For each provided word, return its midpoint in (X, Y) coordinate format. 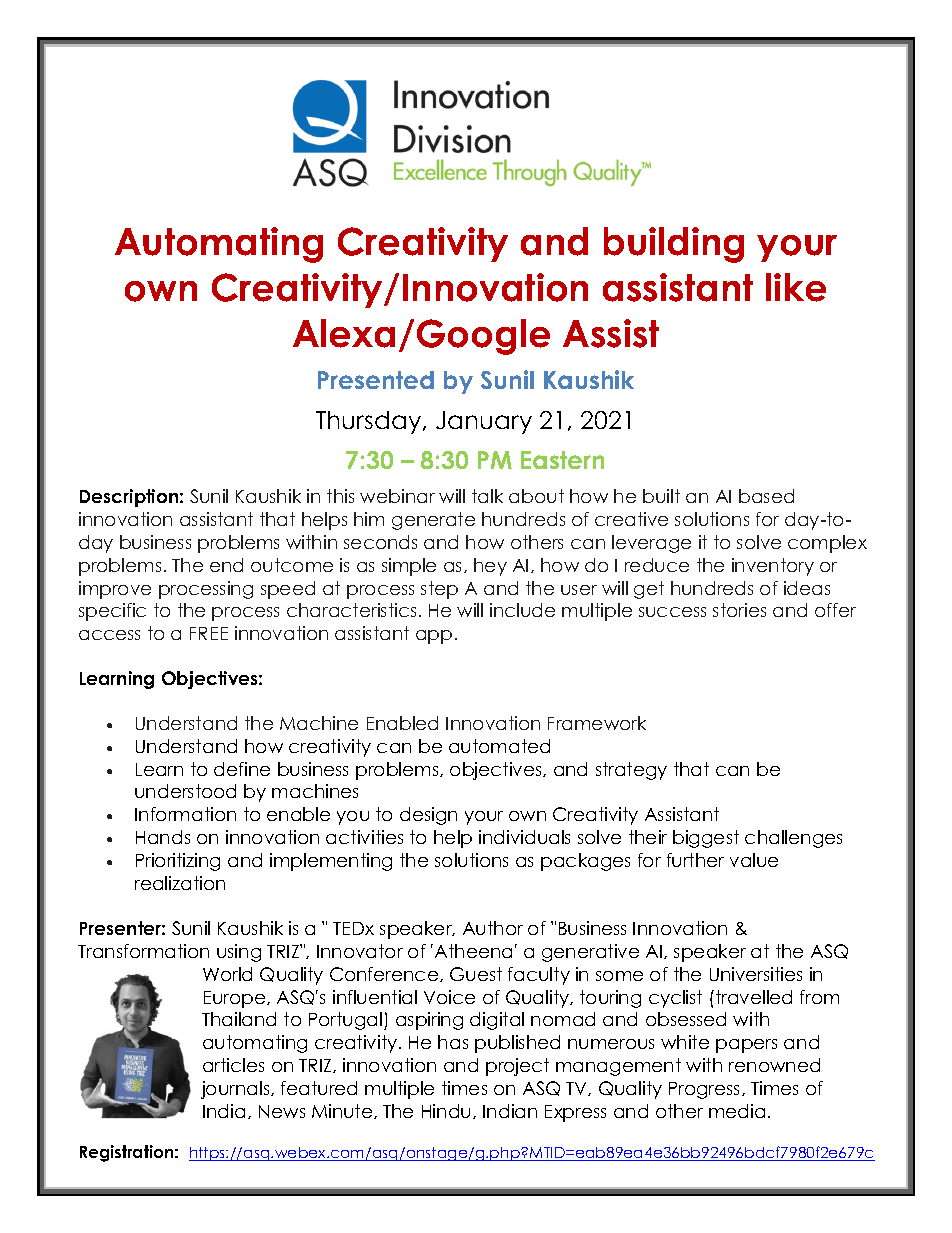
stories (739, 610)
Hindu (446, 1111)
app (434, 637)
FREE (209, 633)
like (796, 287)
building (674, 245)
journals (236, 1090)
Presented (376, 380)
